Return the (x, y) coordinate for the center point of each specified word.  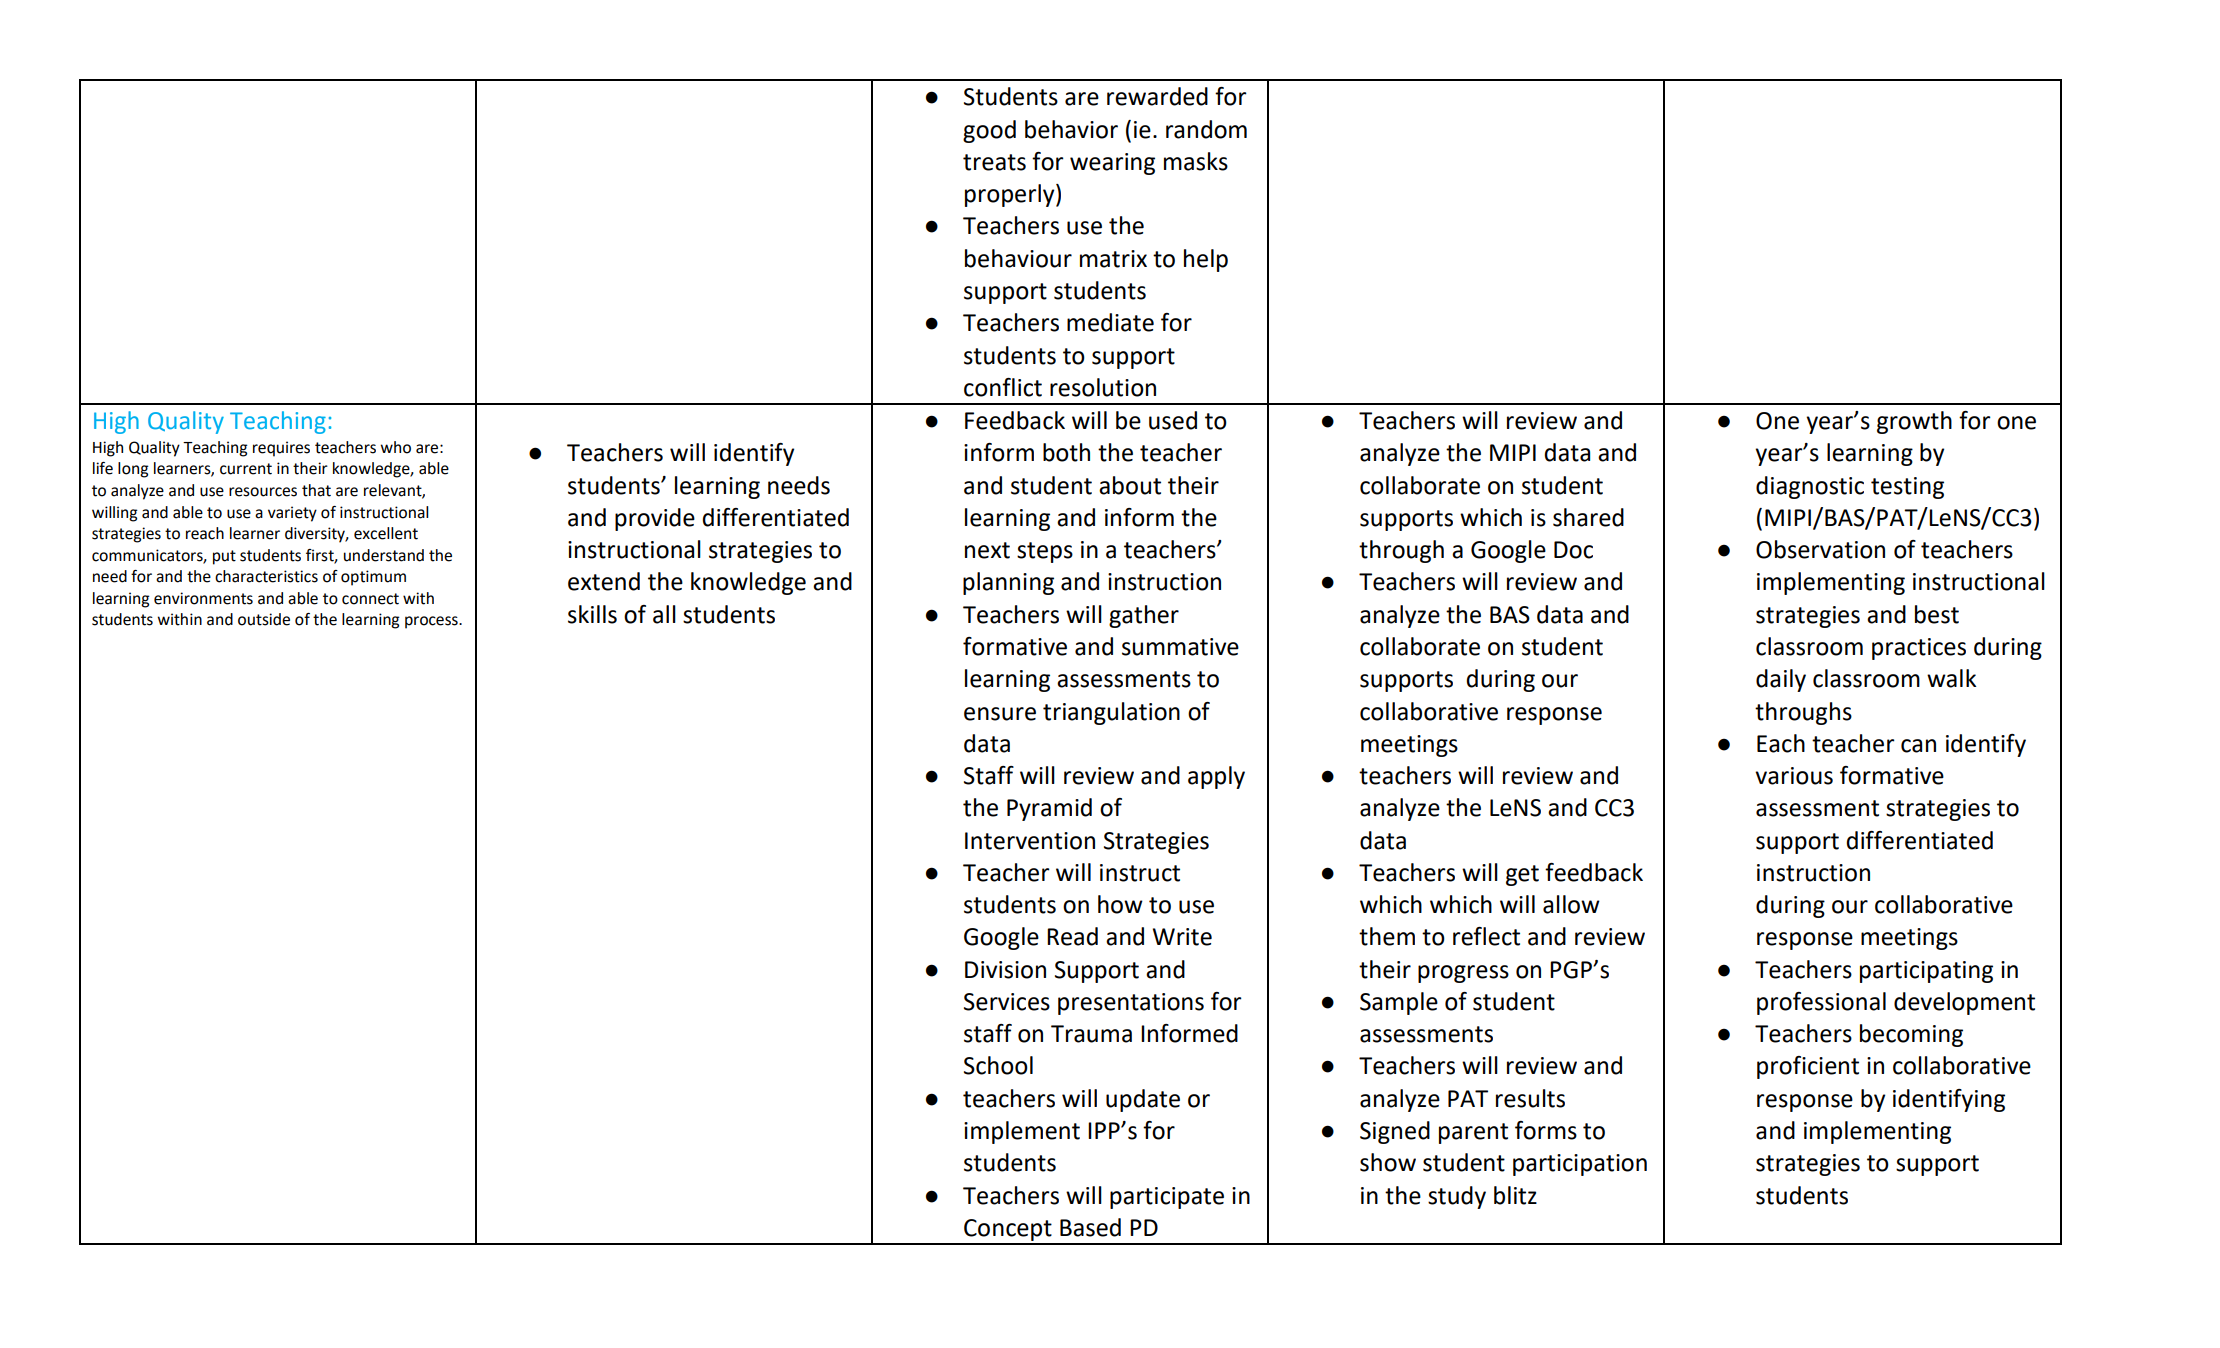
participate (1167, 1198)
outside (264, 619)
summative (1180, 647)
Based (1090, 1227)
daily (1781, 680)
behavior (1071, 129)
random (1206, 129)
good (989, 131)
